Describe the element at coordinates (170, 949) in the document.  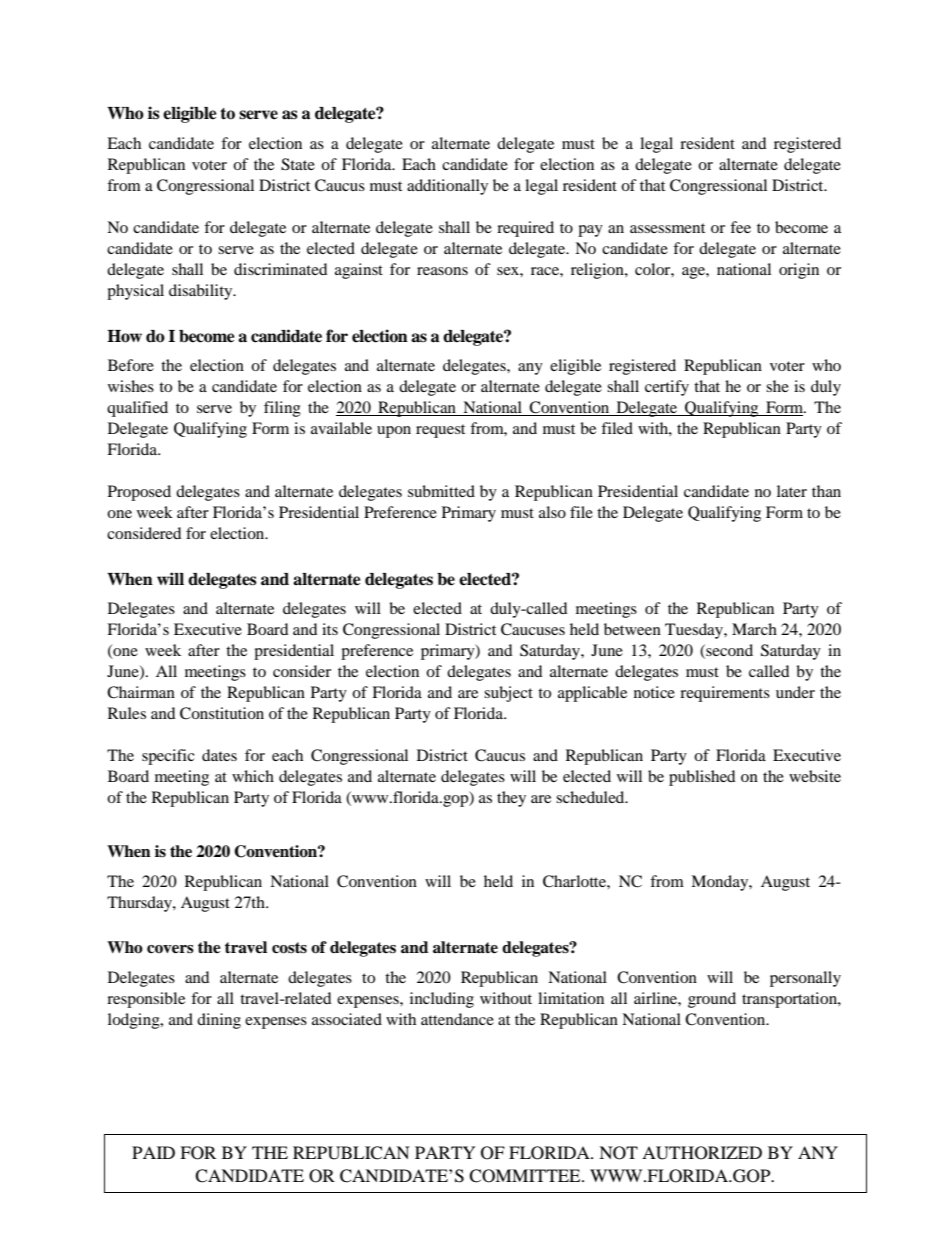
I see `covers` at that location.
